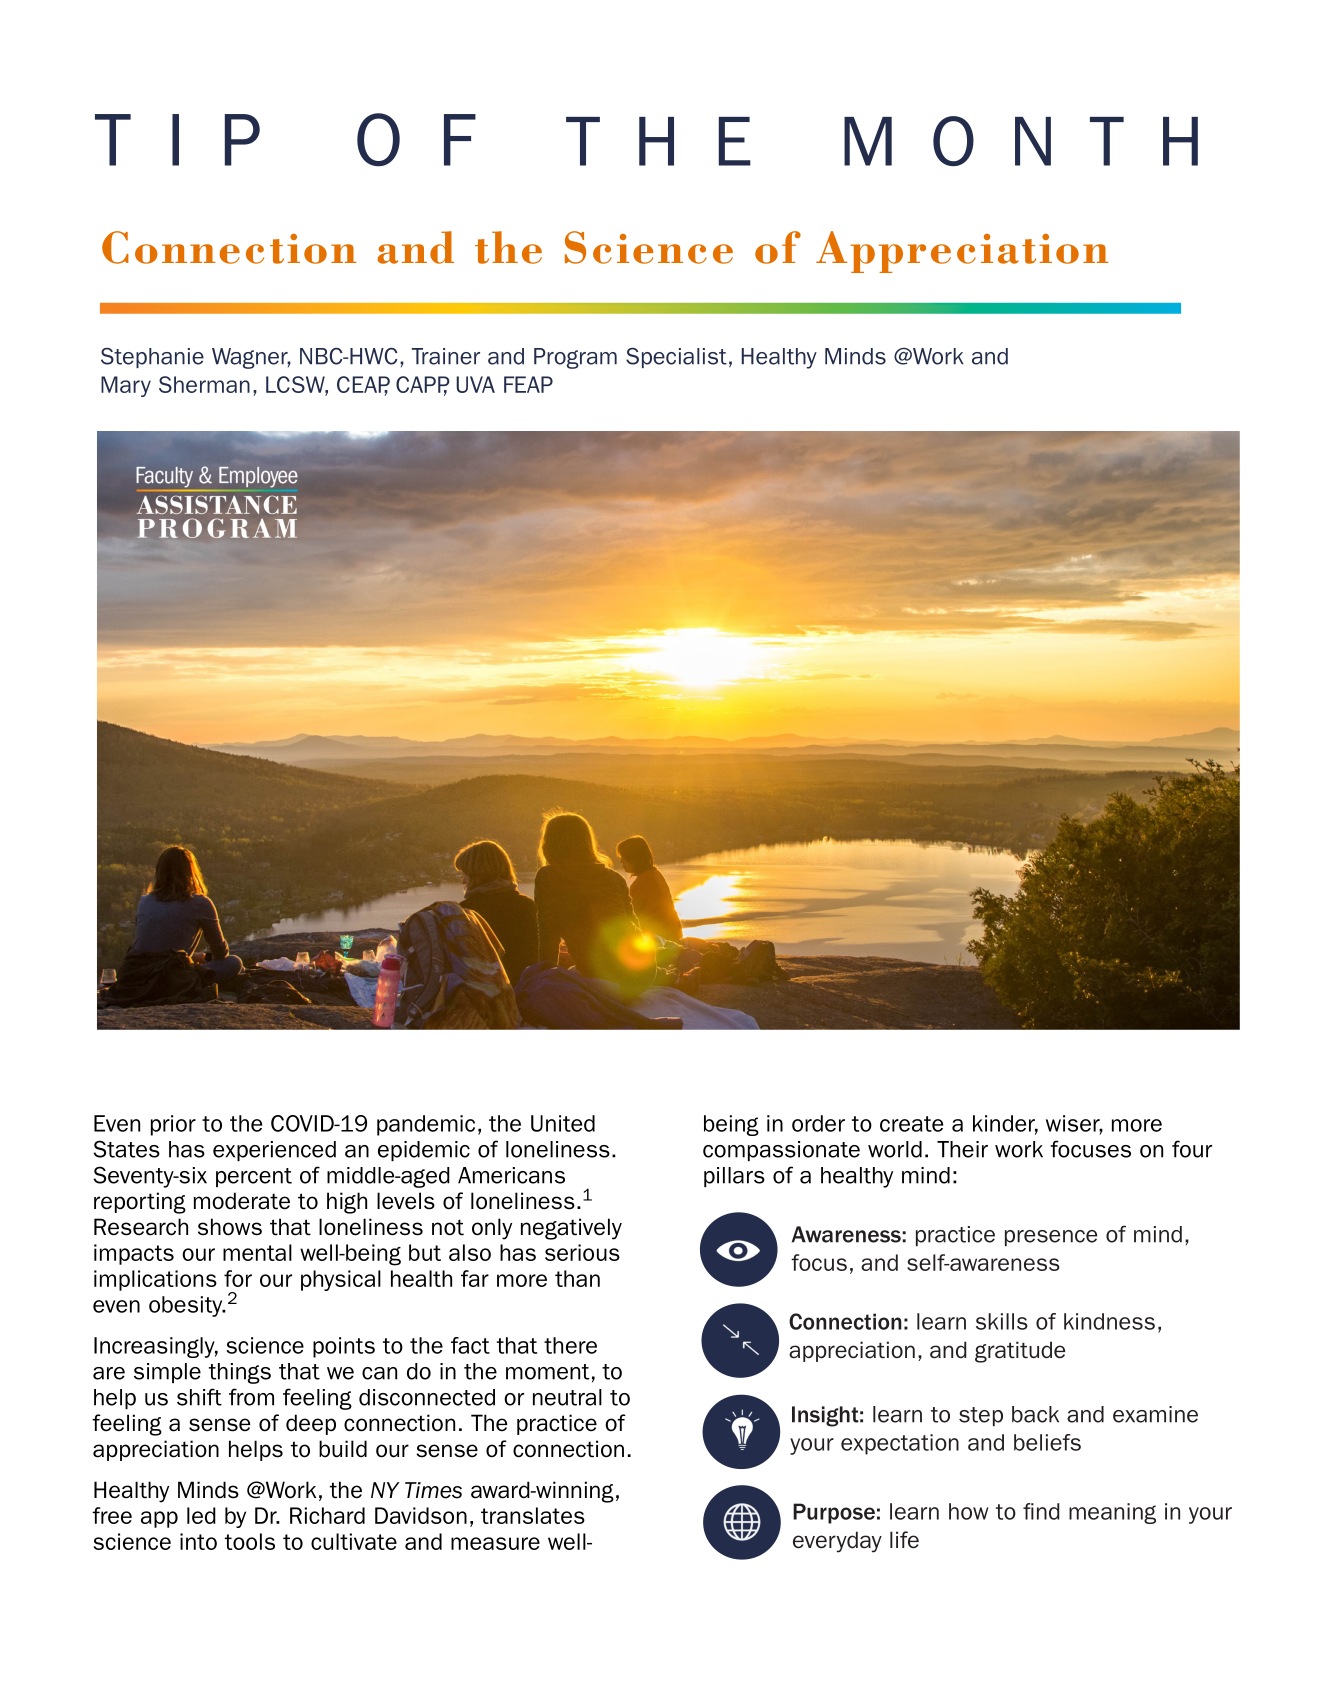  Describe the element at coordinates (173, 1125) in the screenshot. I see `prior` at that location.
